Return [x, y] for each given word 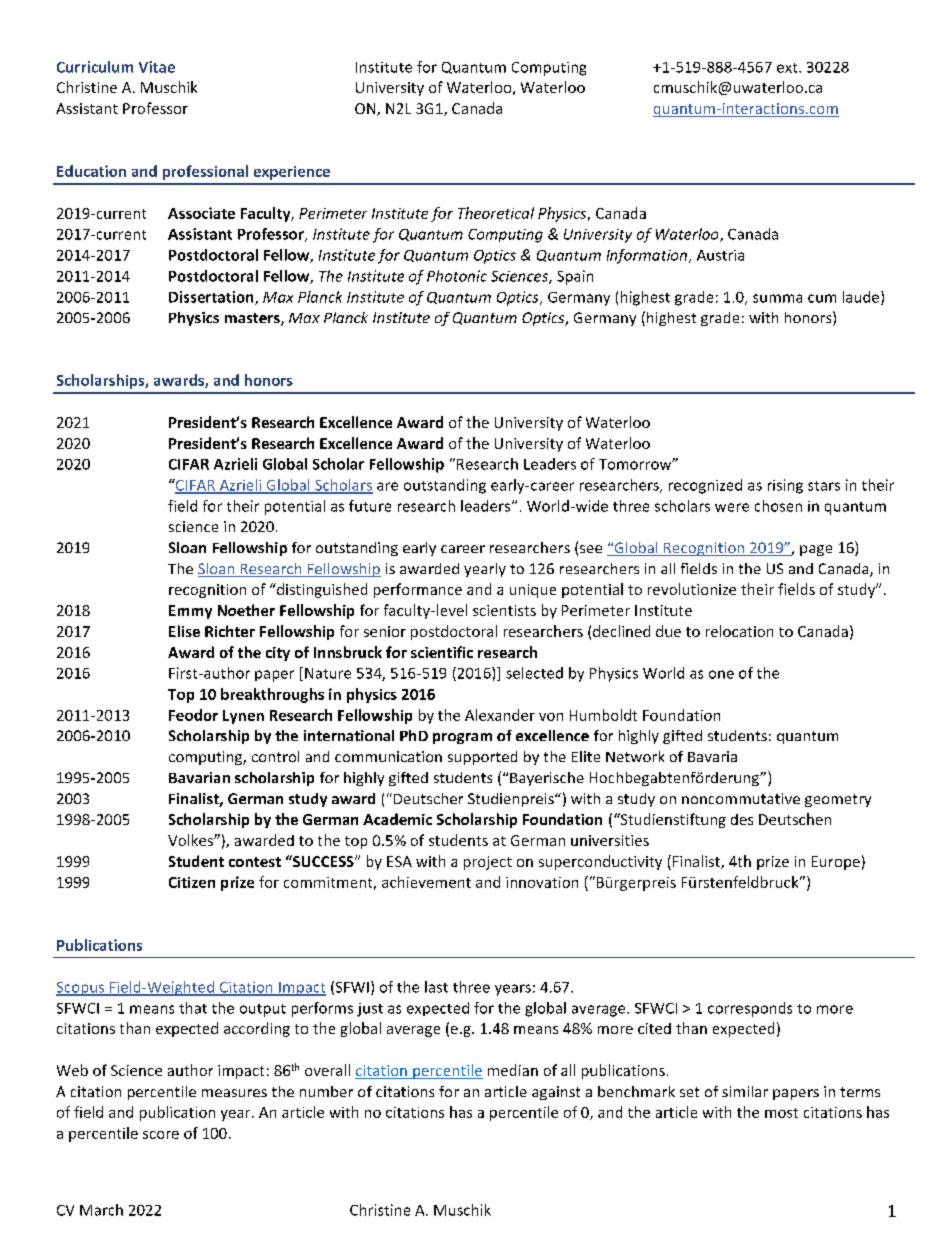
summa [777, 298]
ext [788, 68]
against [556, 1093]
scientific [442, 652]
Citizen [192, 882]
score [161, 1135]
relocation [739, 631]
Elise [184, 631]
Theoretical [496, 213]
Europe [836, 863]
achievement [426, 882]
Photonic [457, 276]
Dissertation [212, 298]
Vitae [157, 67]
